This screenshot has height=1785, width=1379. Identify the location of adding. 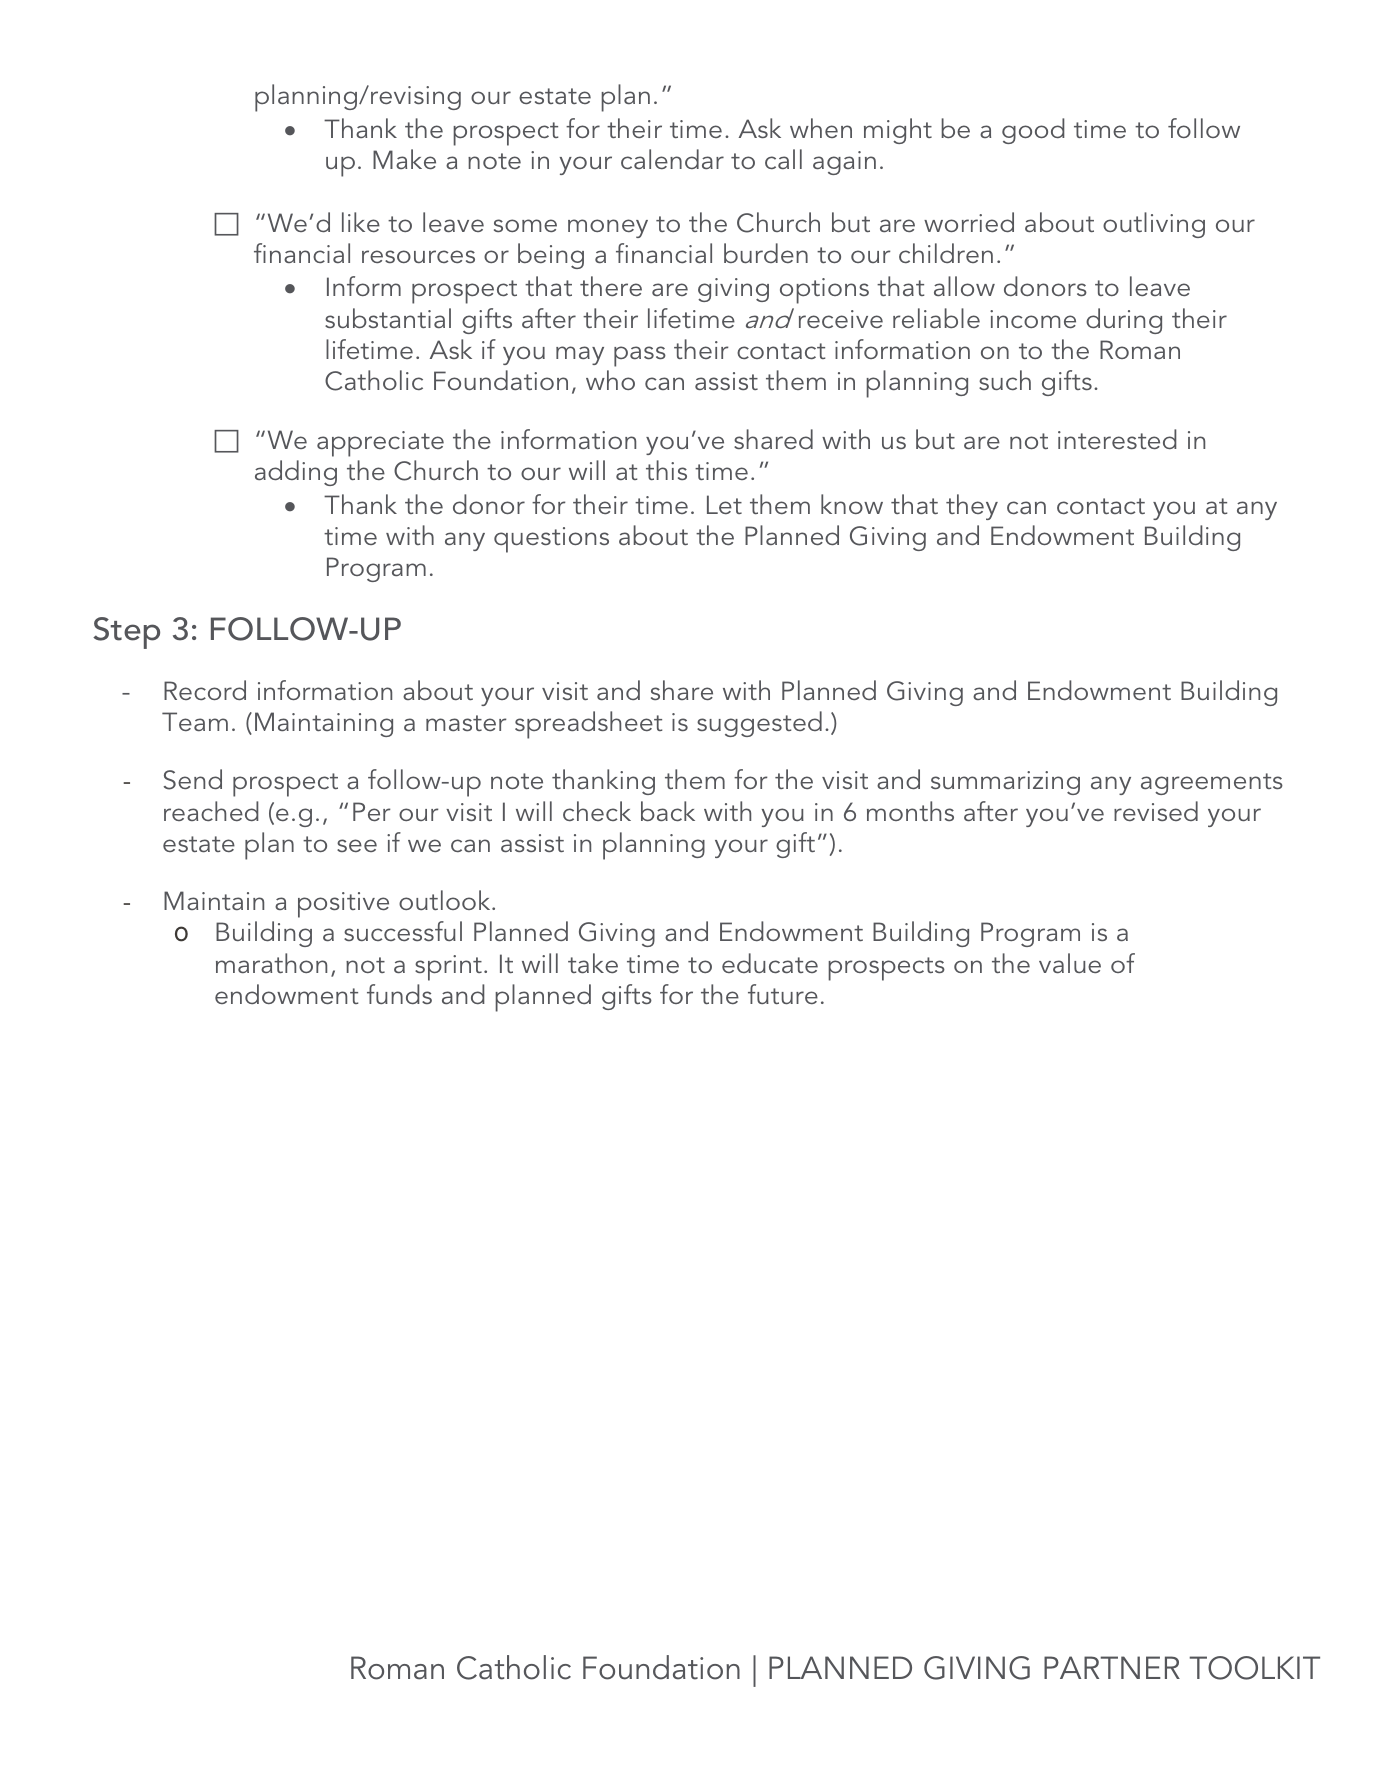
(296, 473).
